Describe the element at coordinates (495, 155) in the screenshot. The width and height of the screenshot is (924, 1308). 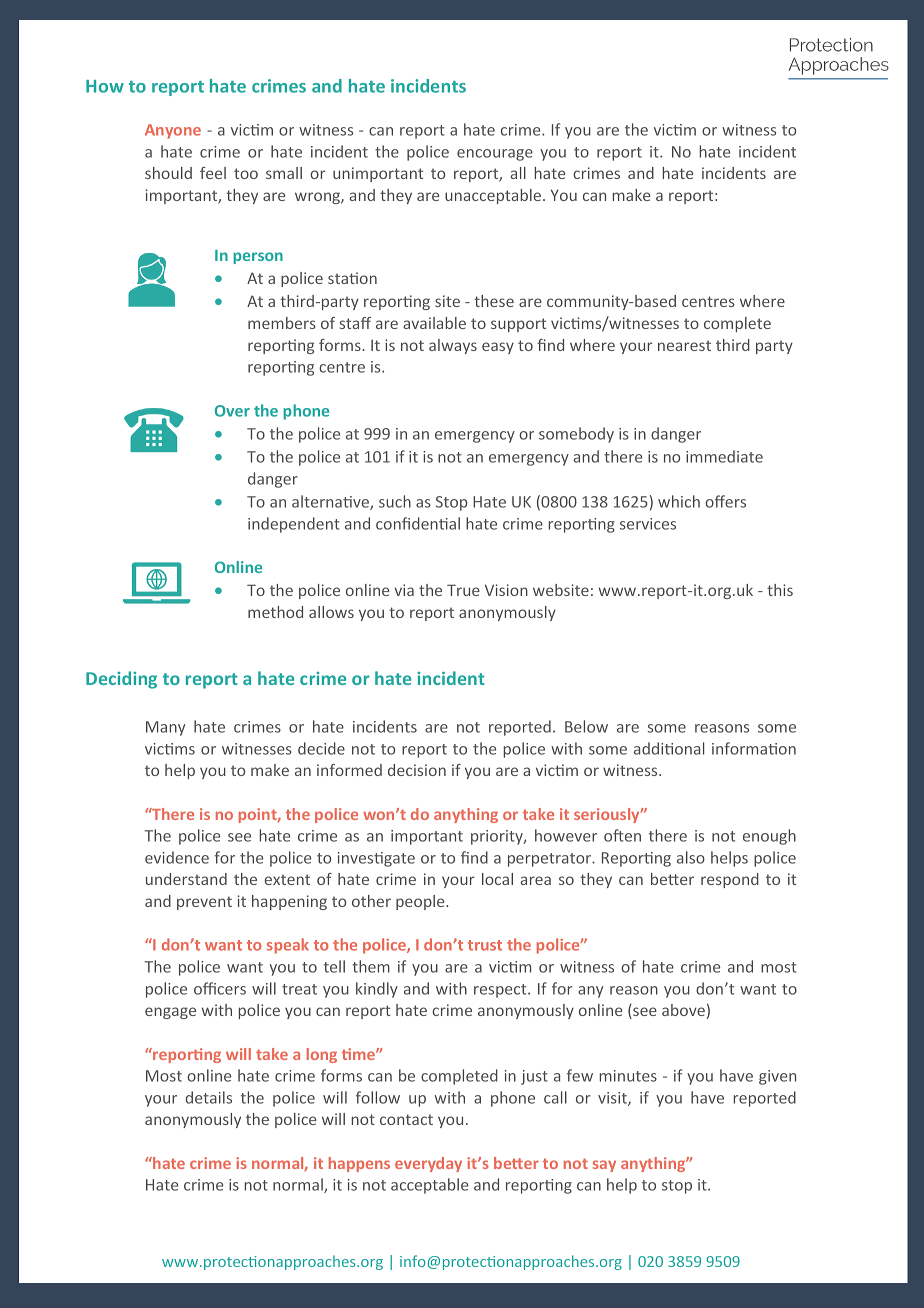
I see `encourage` at that location.
